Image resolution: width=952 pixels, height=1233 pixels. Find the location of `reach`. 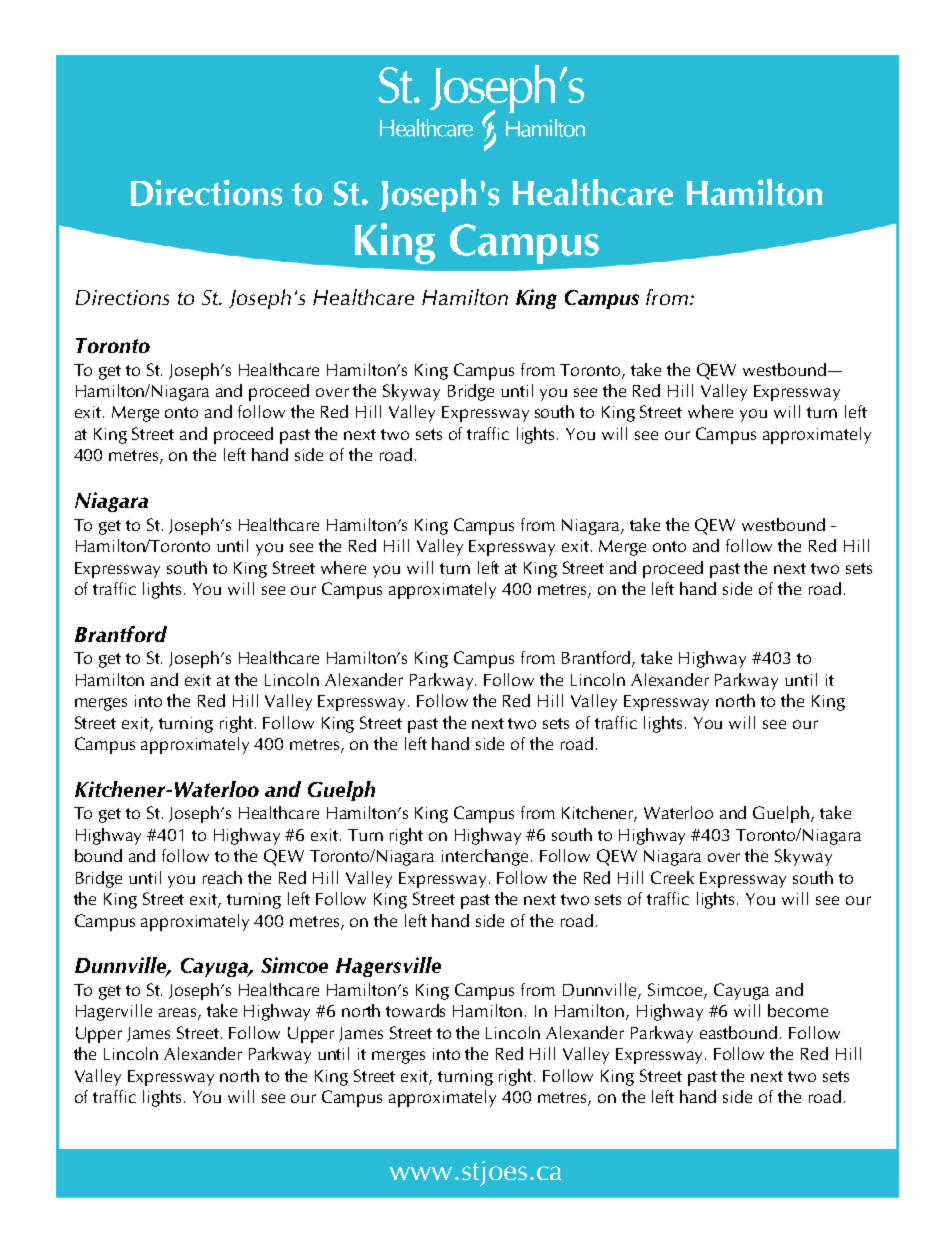

reach is located at coordinates (222, 877).
